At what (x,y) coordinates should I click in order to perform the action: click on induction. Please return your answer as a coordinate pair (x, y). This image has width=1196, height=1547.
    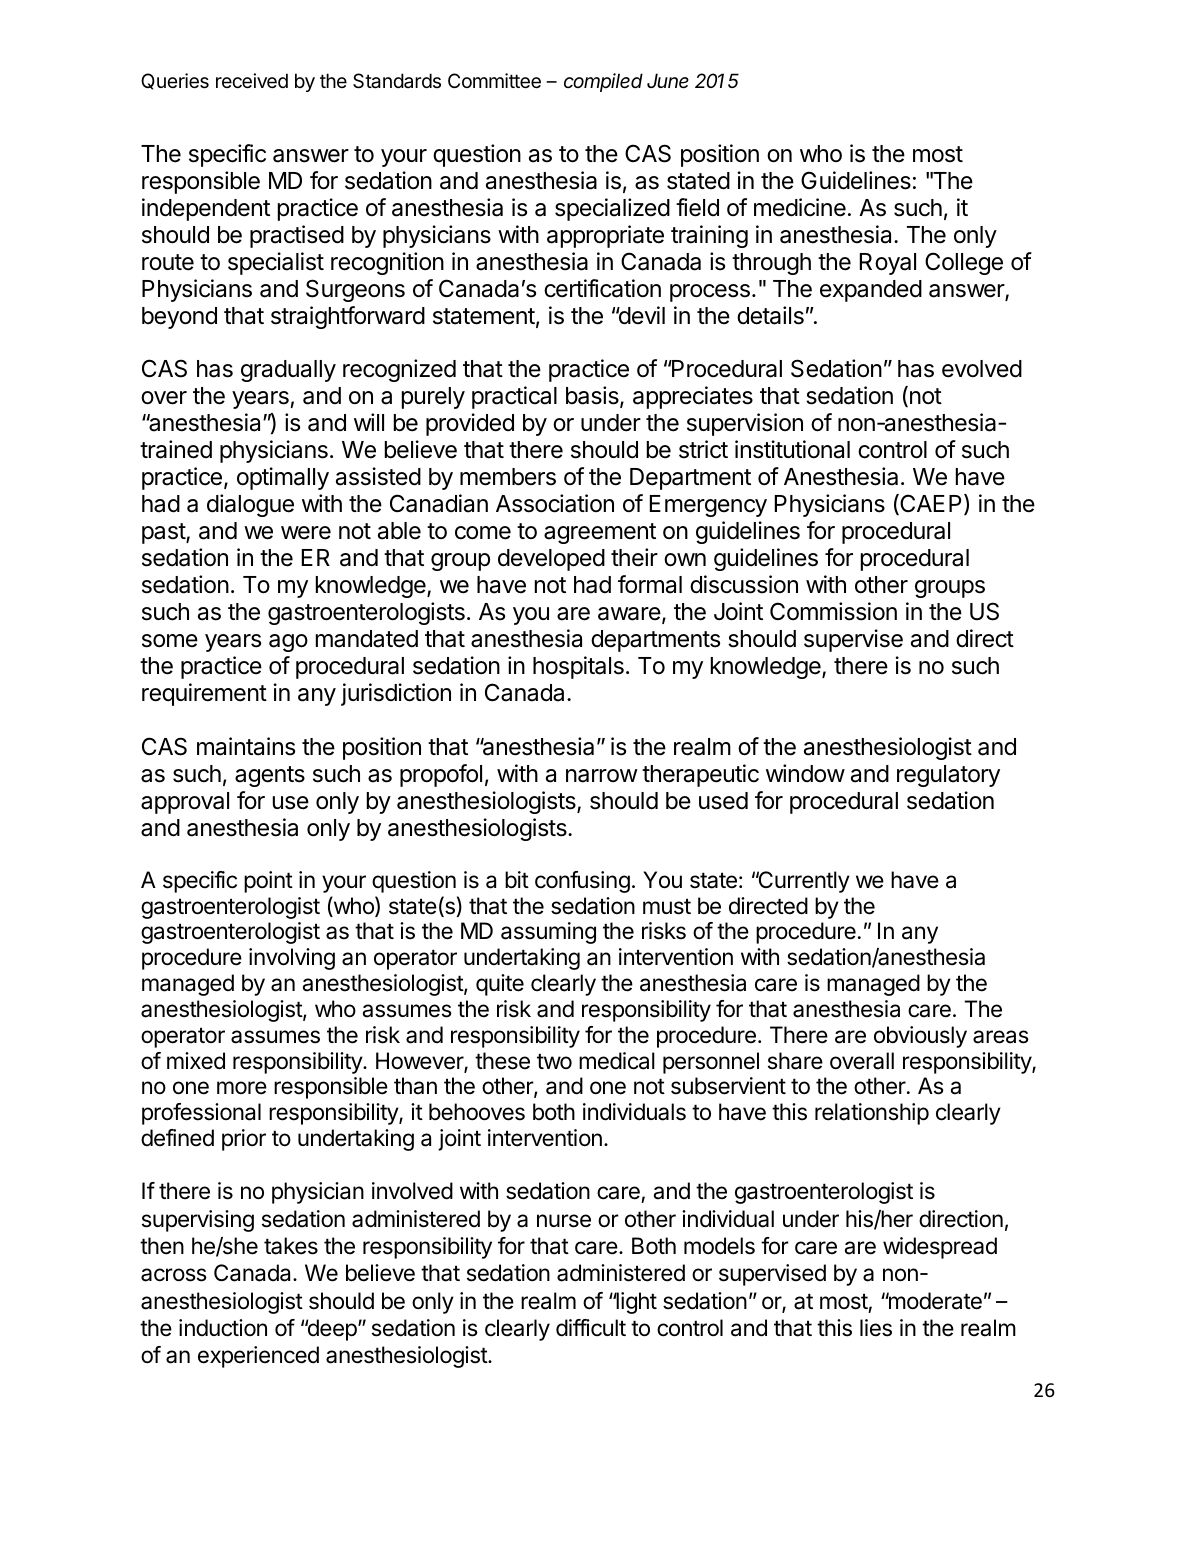
    Looking at the image, I should click on (223, 1328).
